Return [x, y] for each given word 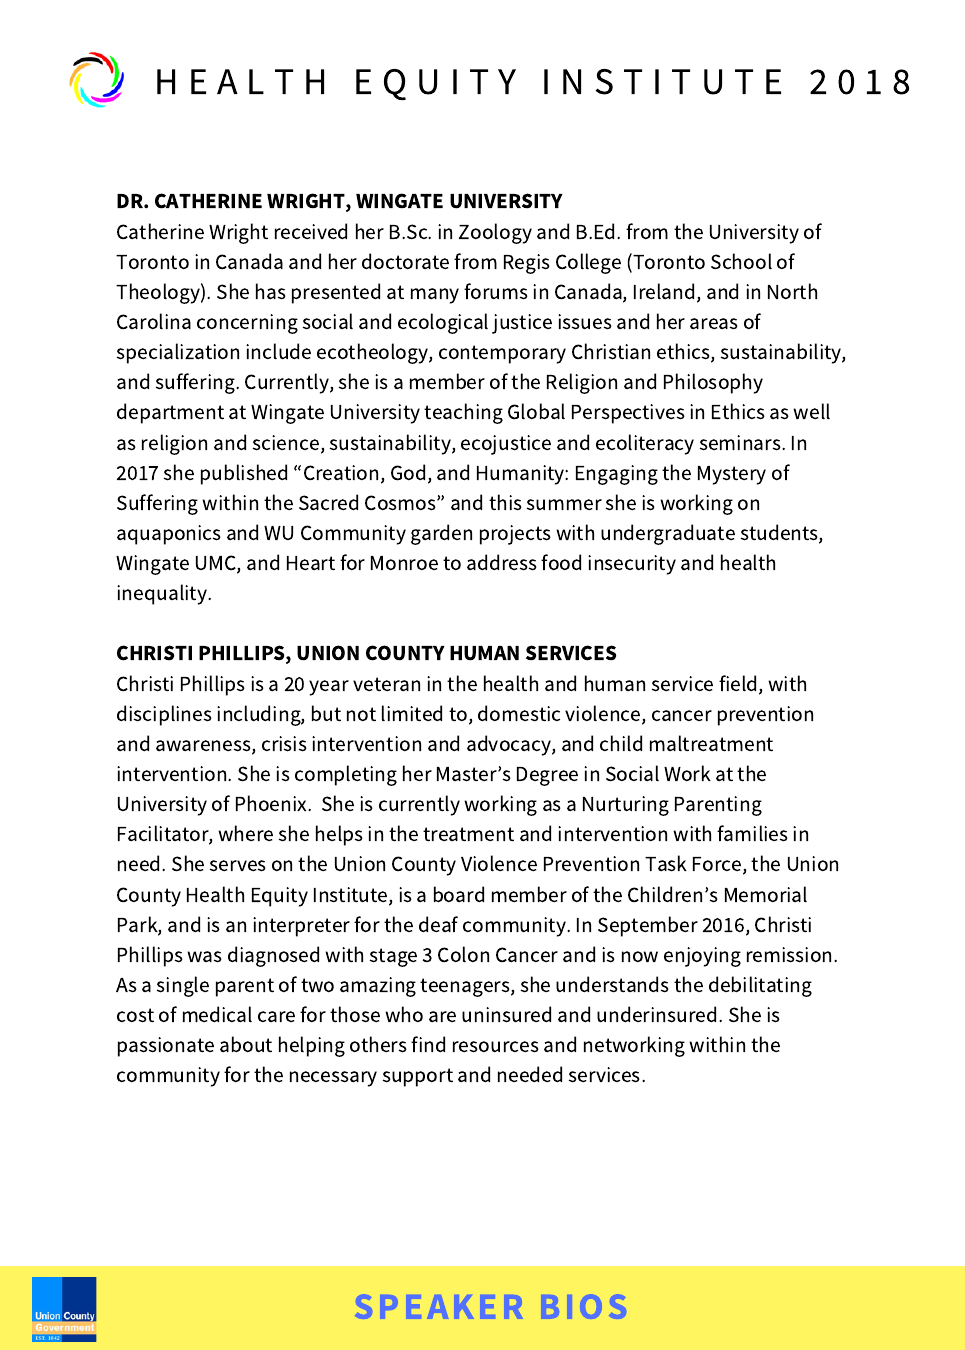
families [752, 833]
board [459, 894]
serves [238, 866]
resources [496, 1047]
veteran [386, 684]
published [244, 474]
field [737, 683]
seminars [741, 443]
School [741, 261]
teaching [463, 413]
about [246, 1044]
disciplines [164, 715]
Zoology [495, 233]
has [271, 291]
